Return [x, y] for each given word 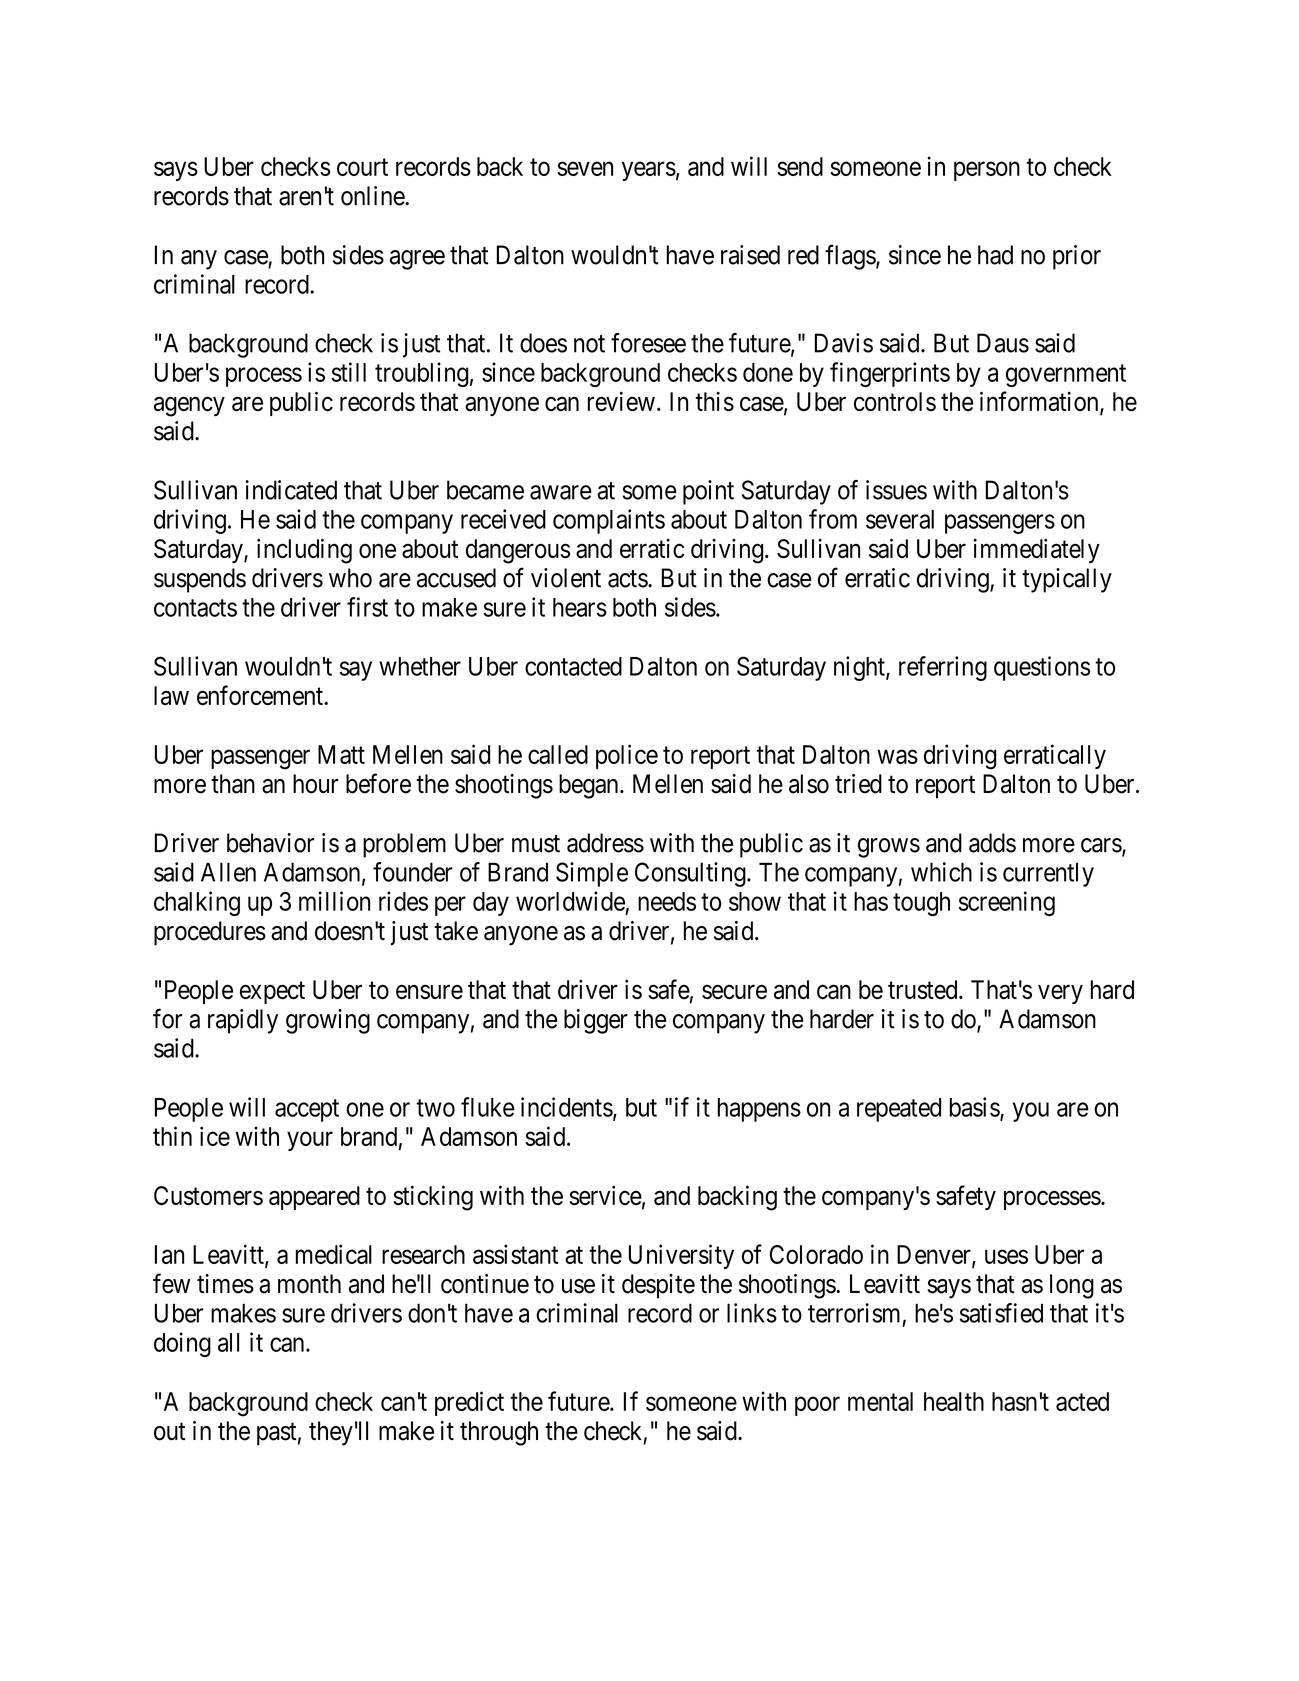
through [499, 1433]
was [897, 757]
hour [315, 784]
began [590, 786]
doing [182, 1344]
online [373, 196]
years [649, 171]
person [987, 171]
